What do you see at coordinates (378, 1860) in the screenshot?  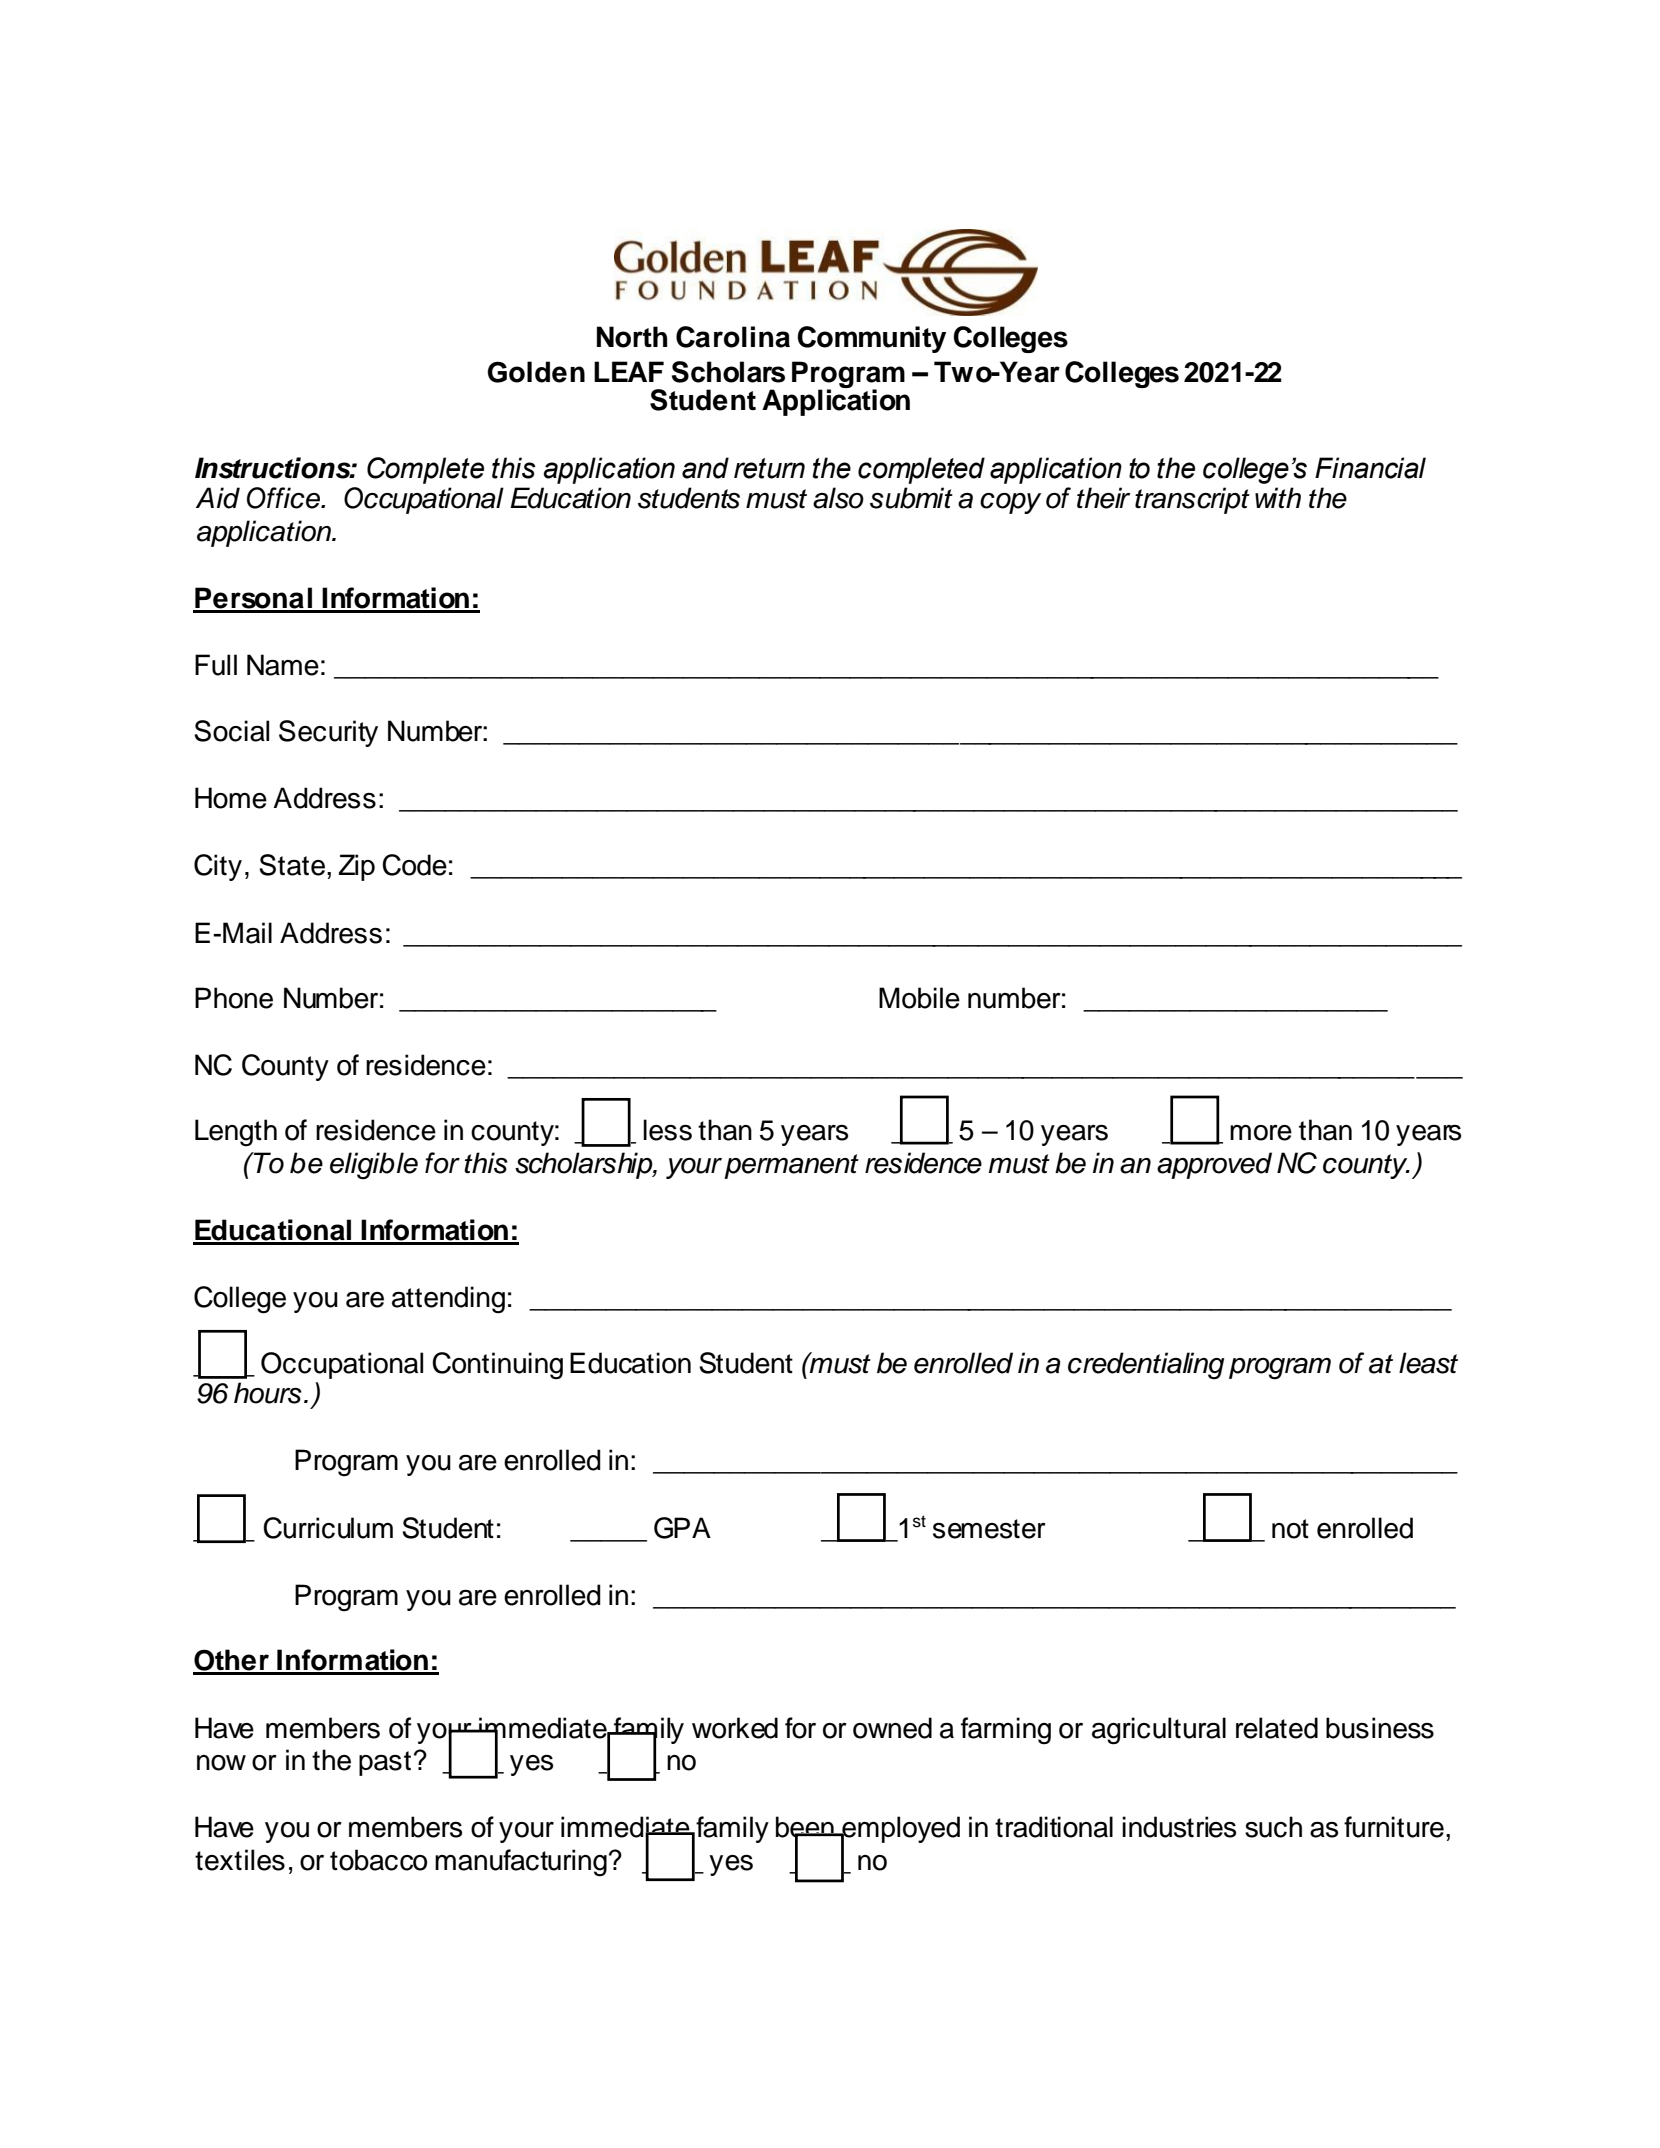 I see `tobacco` at bounding box center [378, 1860].
